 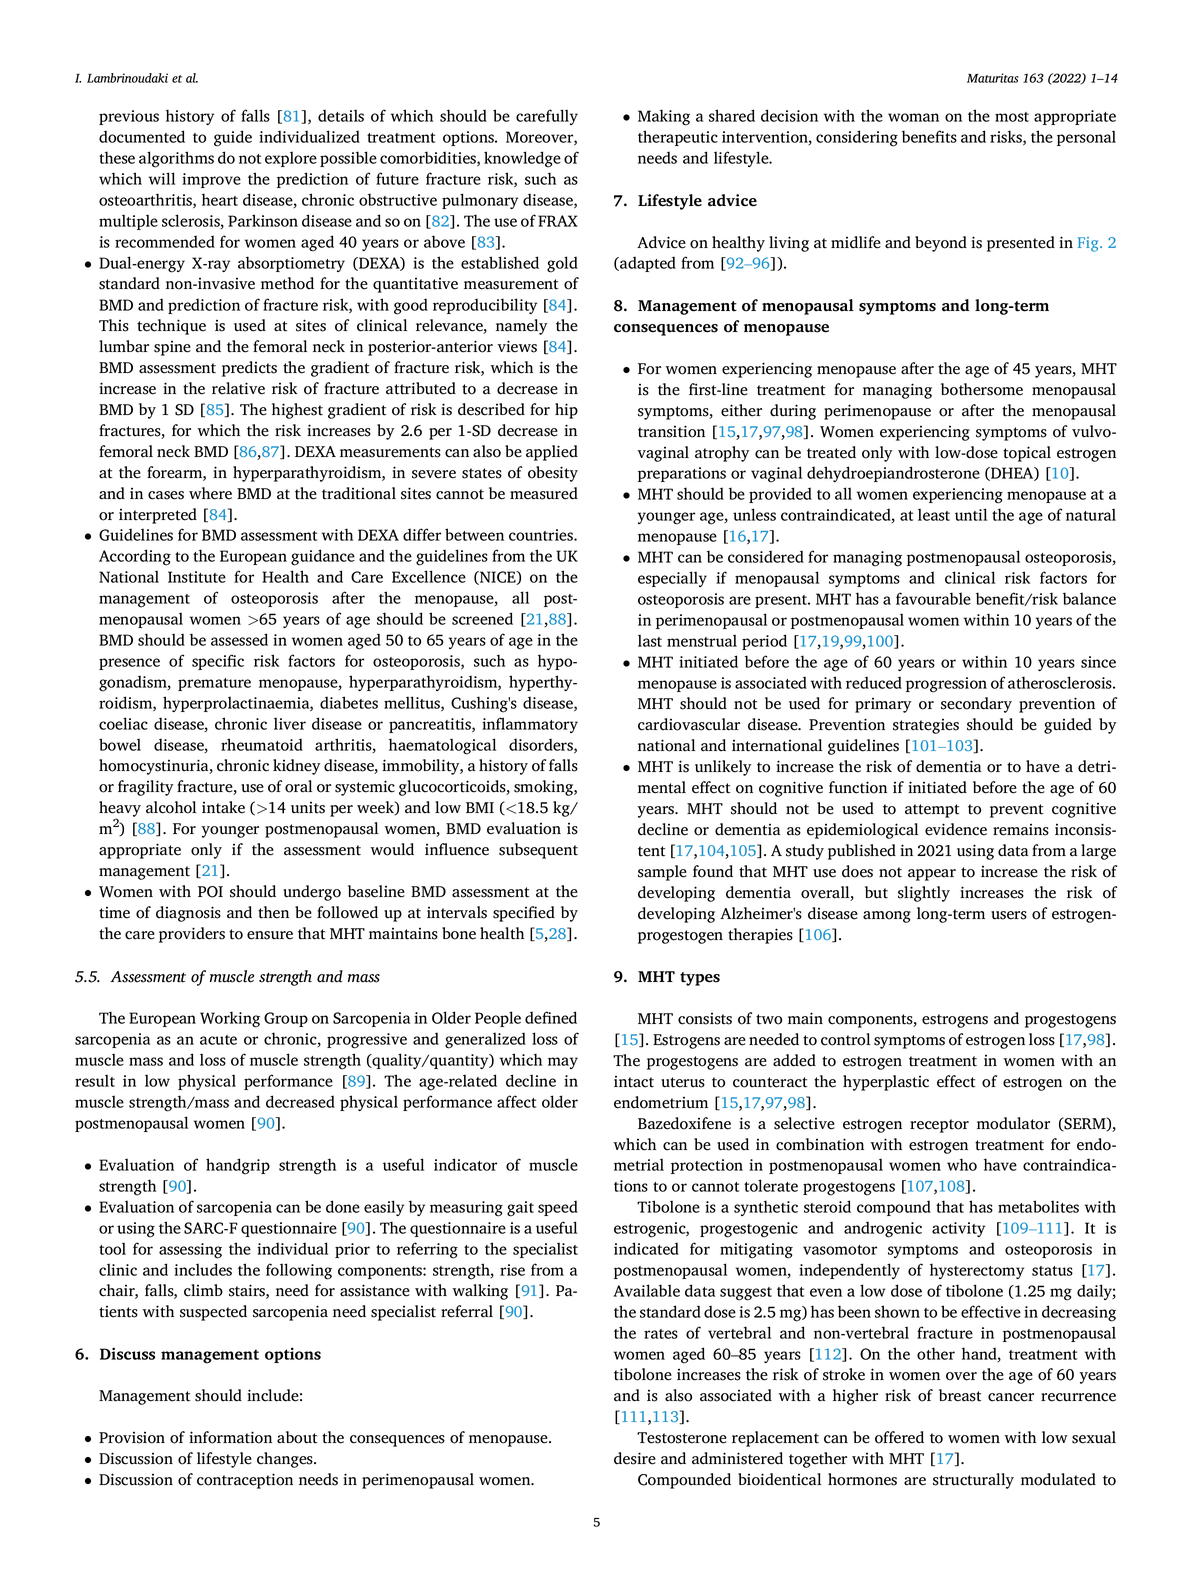 I want to click on defined, so click(x=551, y=1017).
